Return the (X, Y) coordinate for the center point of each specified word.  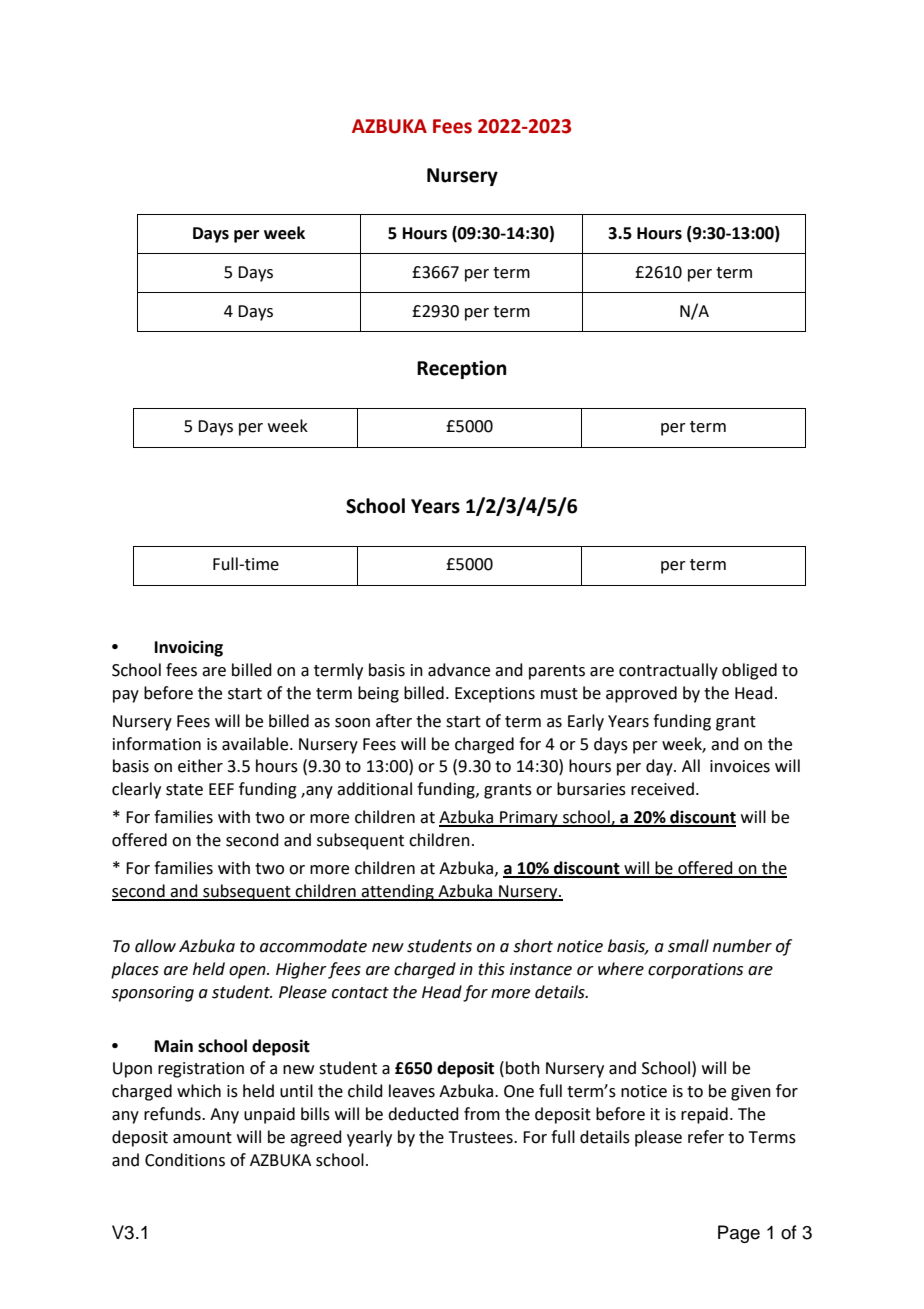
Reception (462, 369)
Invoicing (189, 649)
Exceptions (495, 695)
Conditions (185, 1160)
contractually (668, 671)
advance (459, 670)
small (688, 946)
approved (641, 694)
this (491, 969)
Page (739, 1234)
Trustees (482, 1137)
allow (155, 946)
